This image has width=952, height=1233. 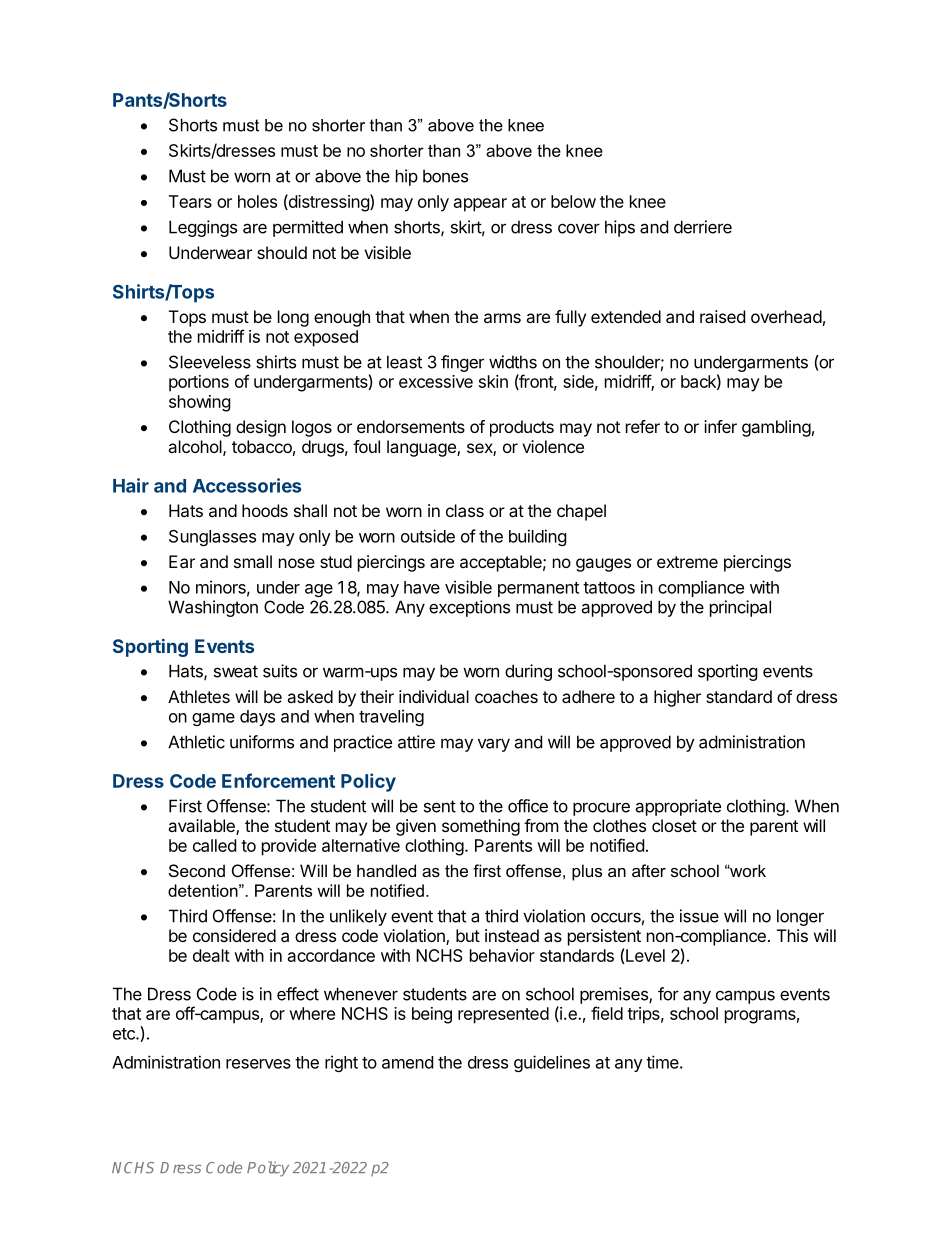 What do you see at coordinates (258, 1064) in the image?
I see `reserves` at bounding box center [258, 1064].
